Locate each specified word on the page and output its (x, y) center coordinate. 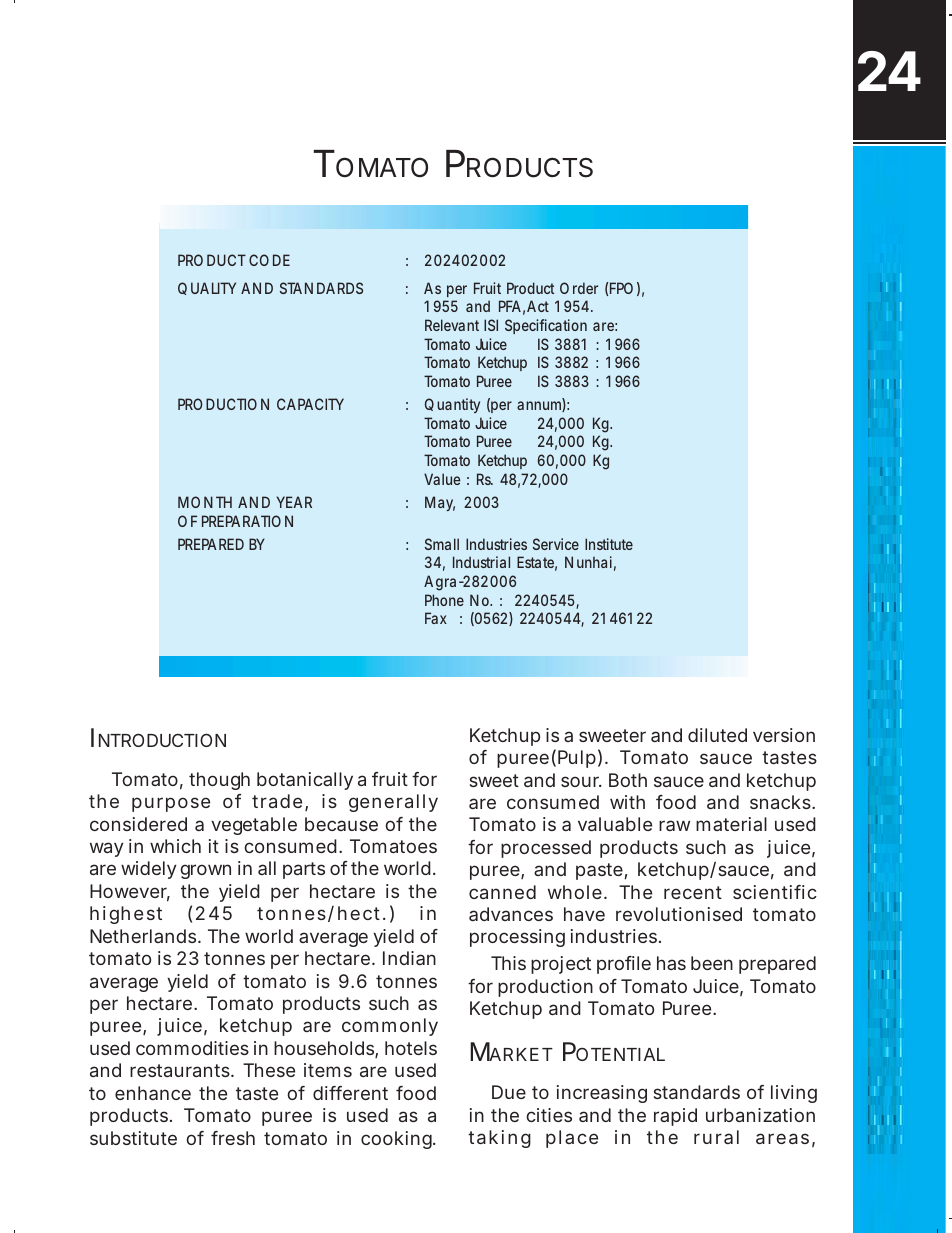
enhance (153, 1093)
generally (393, 803)
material (731, 824)
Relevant (452, 325)
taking (499, 1139)
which (175, 846)
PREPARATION (247, 521)
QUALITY (207, 288)
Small (442, 544)
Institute (609, 544)
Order (579, 288)
